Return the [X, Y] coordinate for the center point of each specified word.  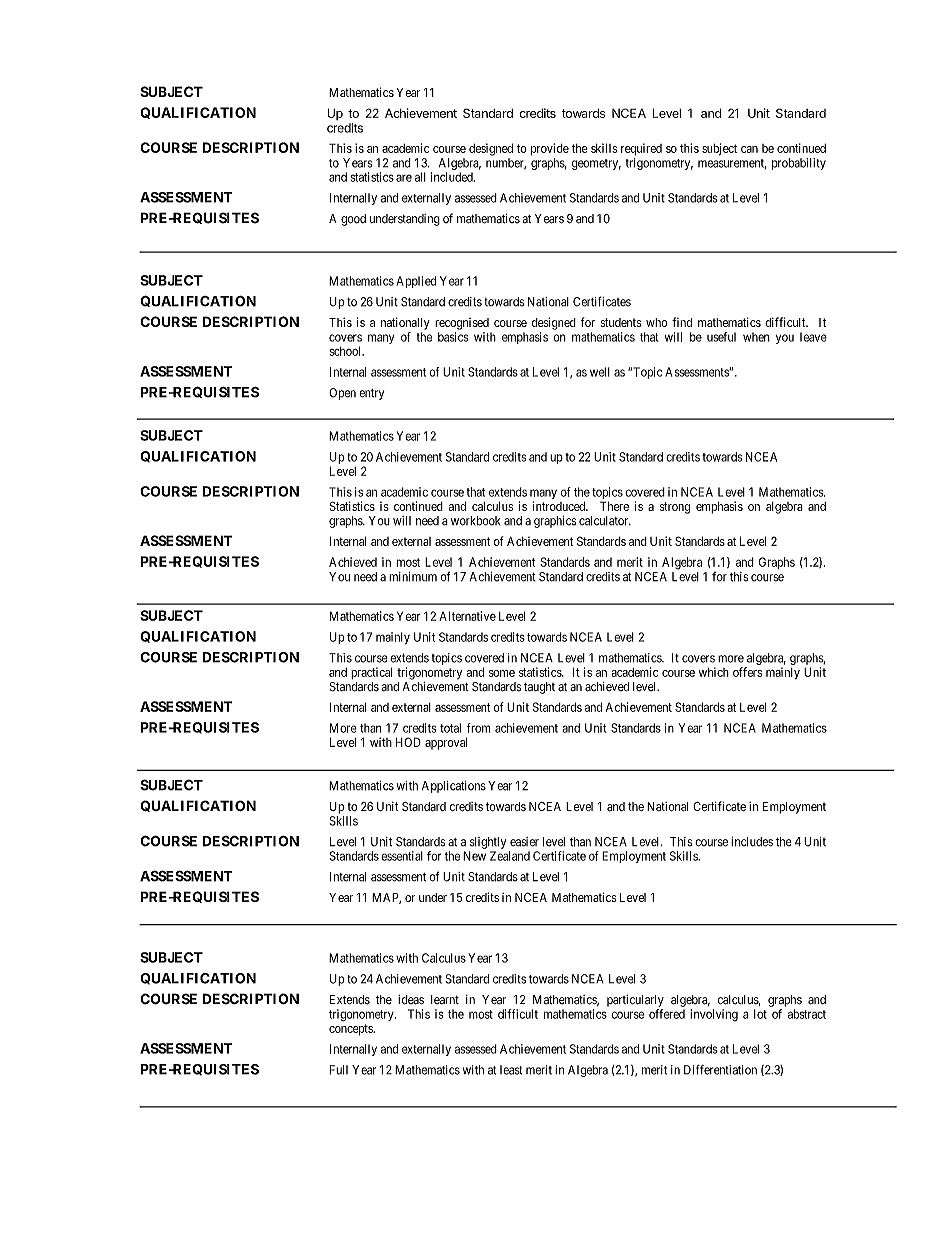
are [404, 178]
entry [371, 394]
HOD [408, 742]
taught [539, 688]
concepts [352, 1030]
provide [550, 149]
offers [747, 672]
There [614, 506]
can [749, 149]
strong [675, 508]
